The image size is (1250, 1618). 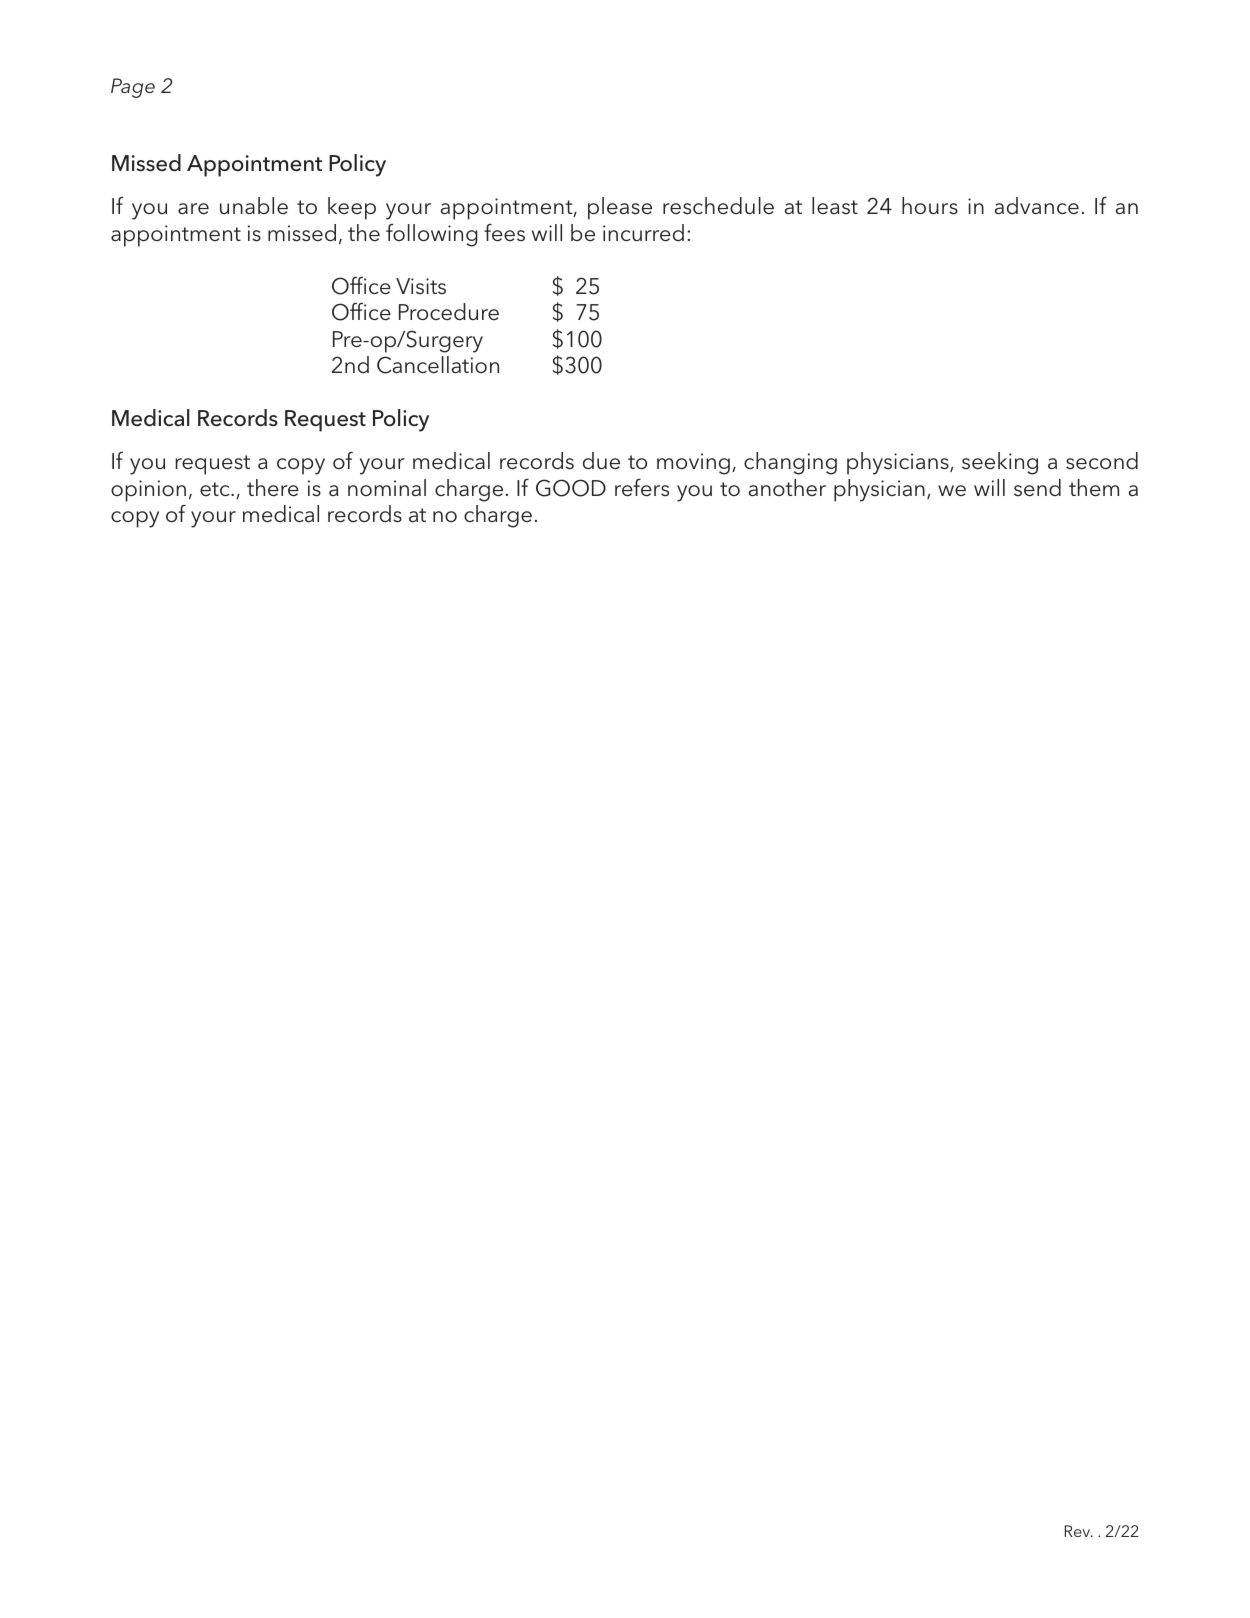 I want to click on advance, so click(x=1037, y=206).
